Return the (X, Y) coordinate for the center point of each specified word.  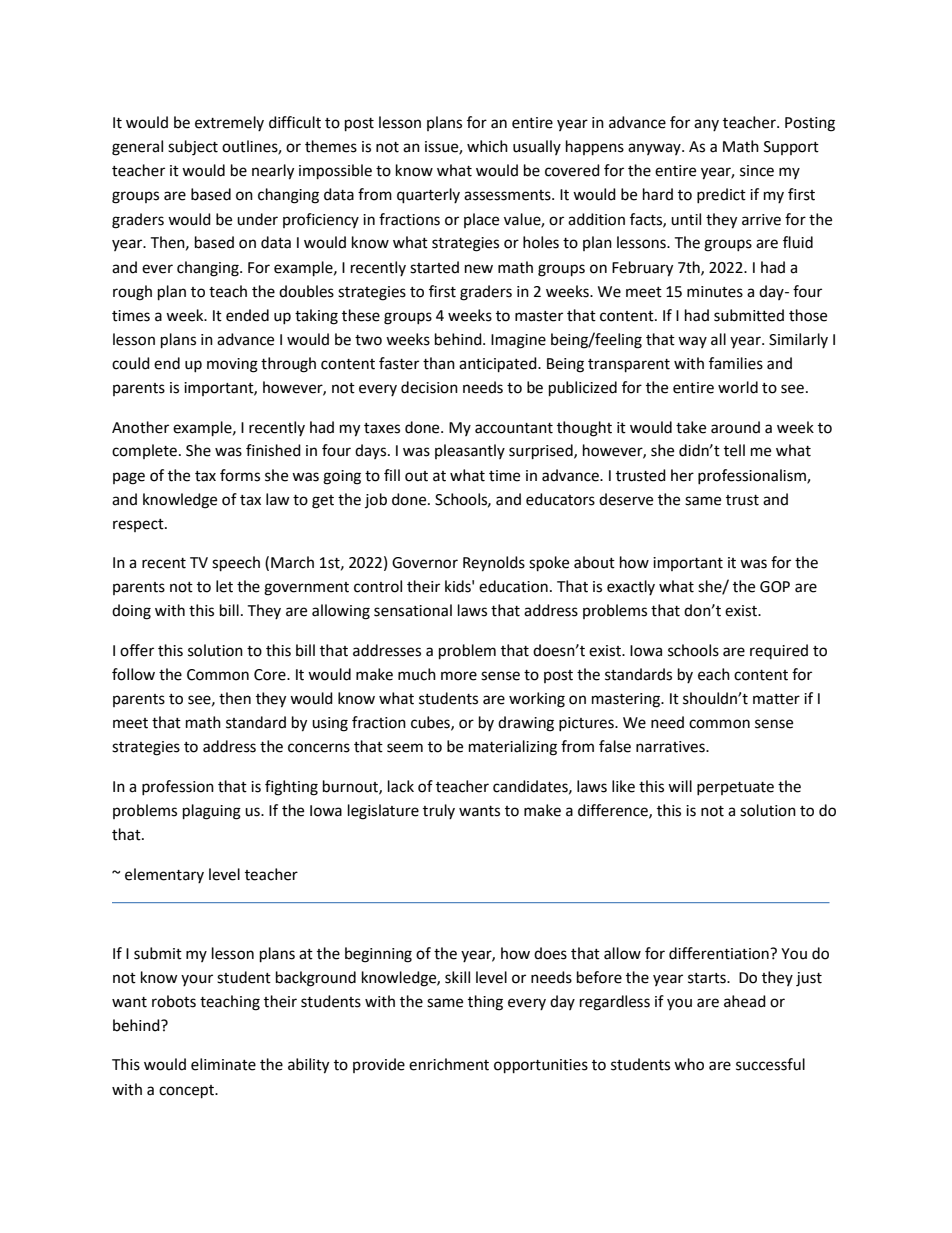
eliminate (223, 1064)
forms (240, 475)
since (757, 171)
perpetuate (735, 788)
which (487, 146)
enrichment (449, 1064)
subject (193, 148)
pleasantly (470, 451)
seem (405, 748)
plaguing (212, 812)
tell (734, 450)
